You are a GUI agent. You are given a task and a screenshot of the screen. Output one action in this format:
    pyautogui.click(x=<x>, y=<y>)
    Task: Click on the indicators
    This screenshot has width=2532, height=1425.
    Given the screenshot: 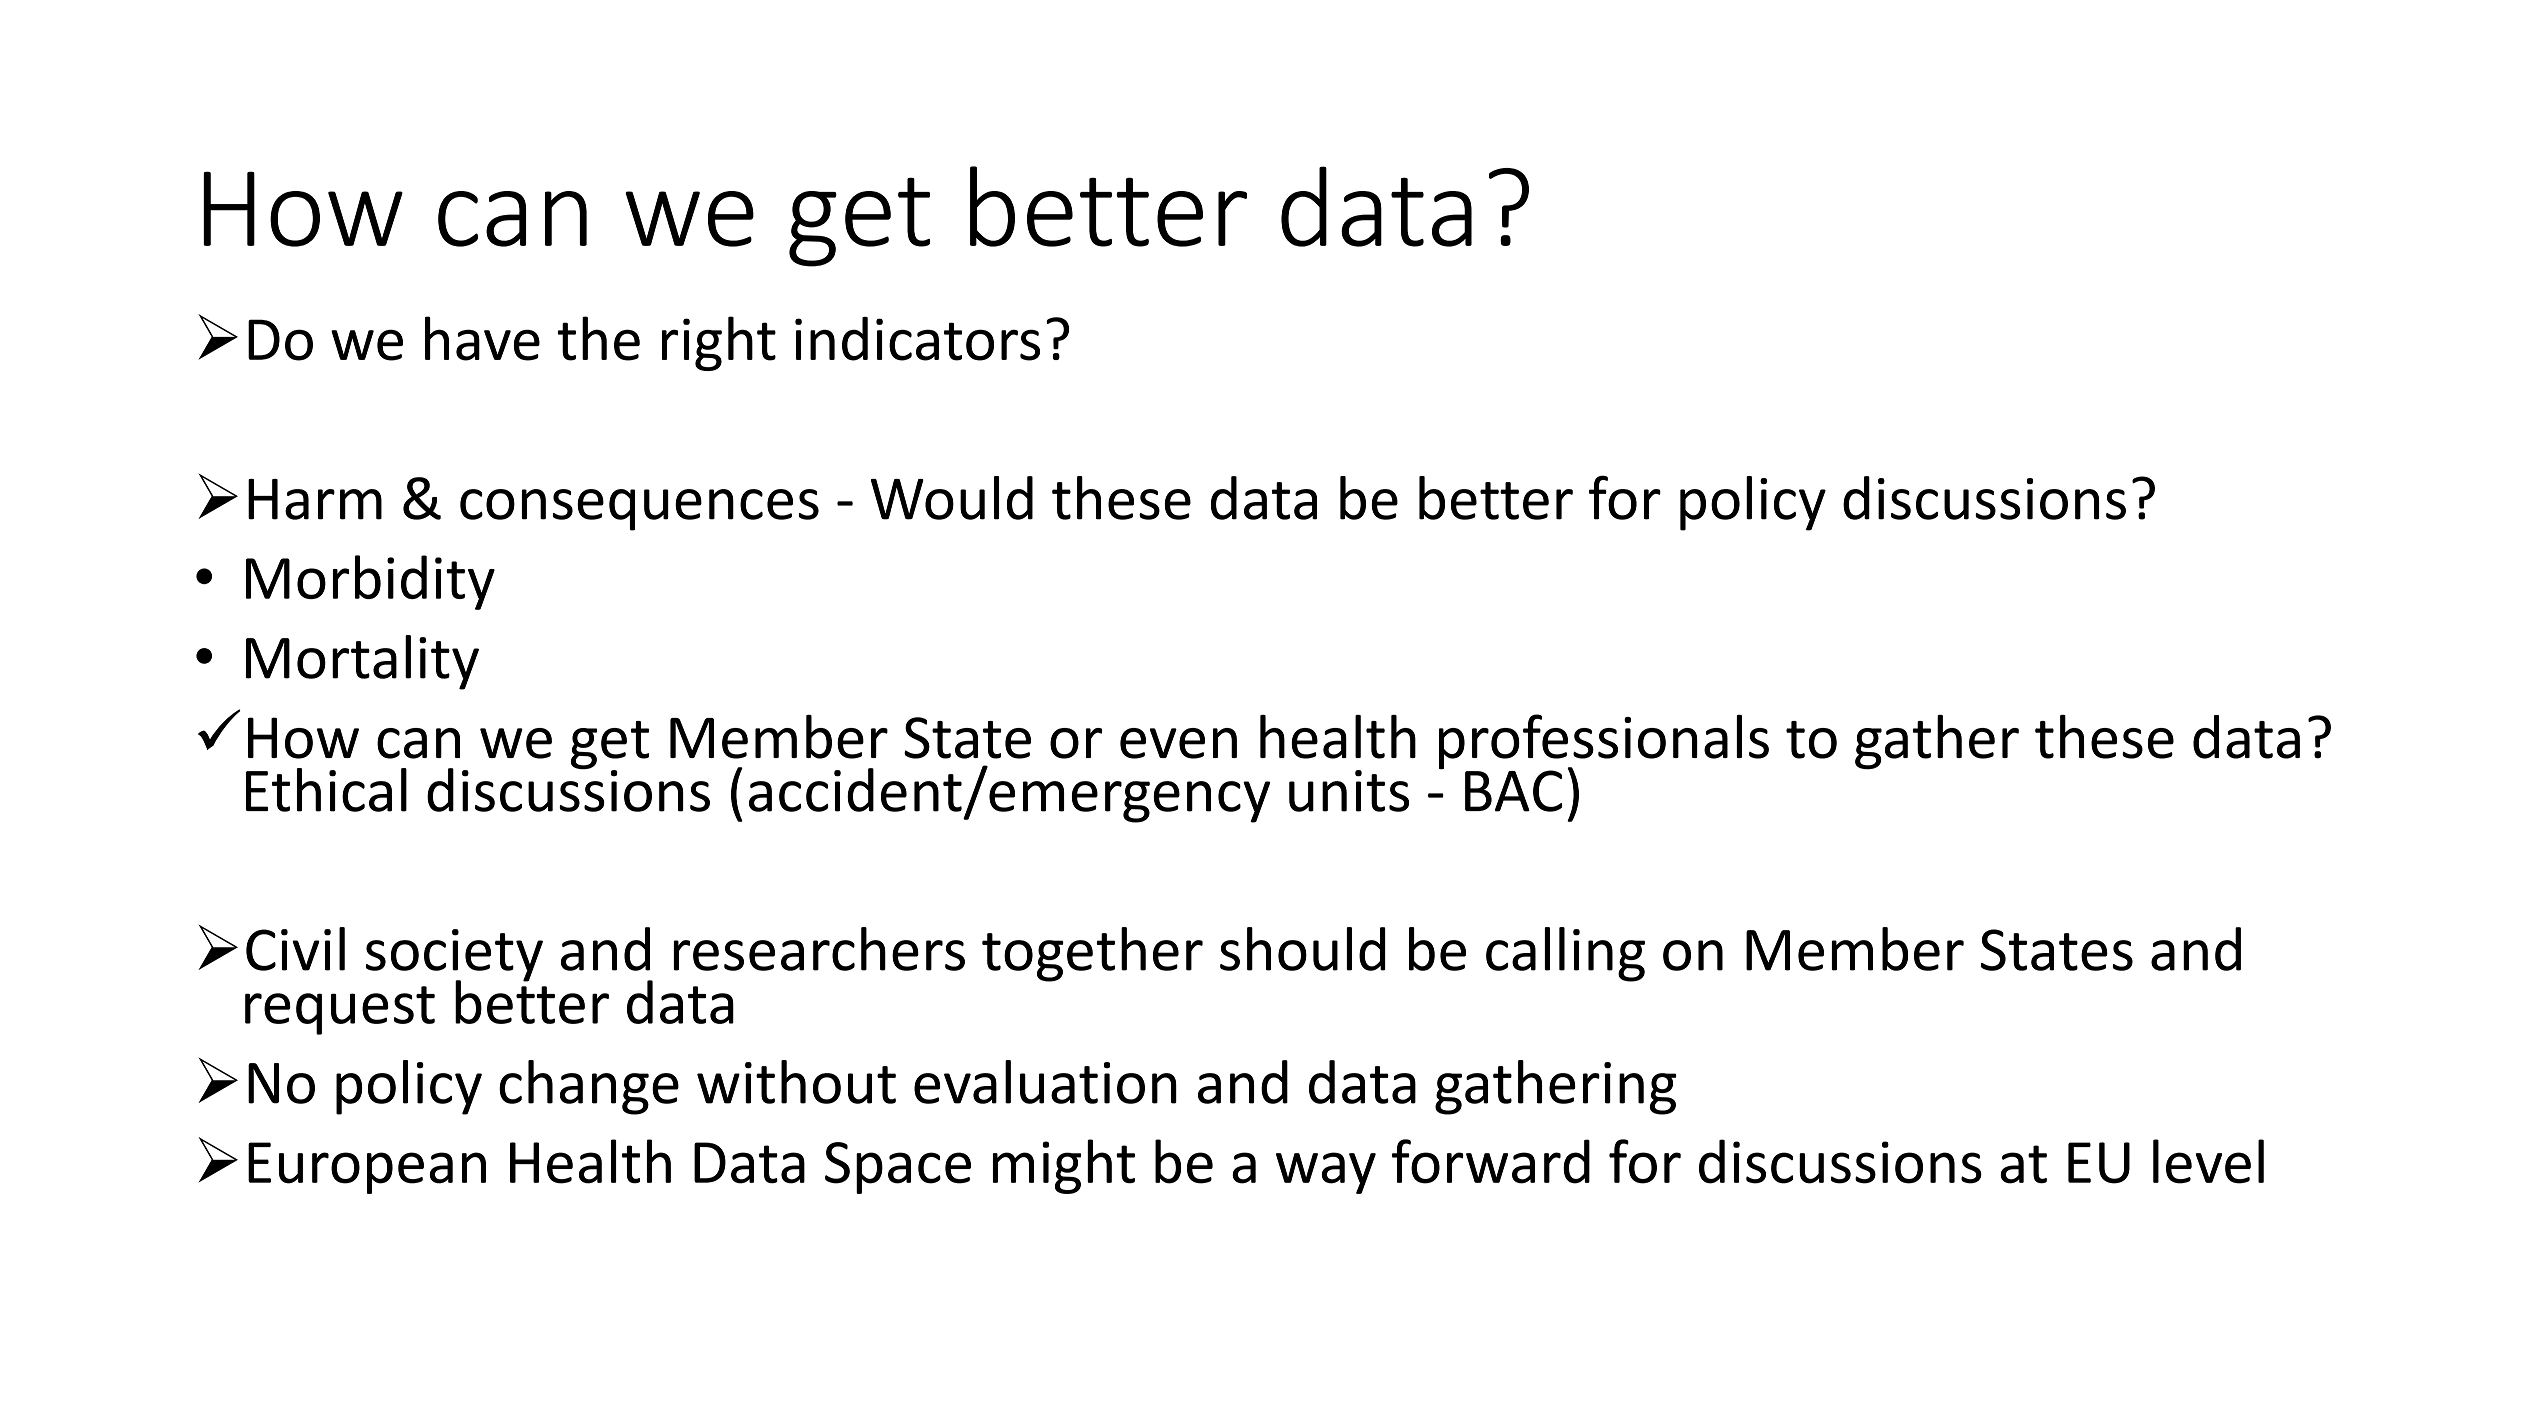 What is the action you would take?
    pyautogui.click(x=917, y=339)
